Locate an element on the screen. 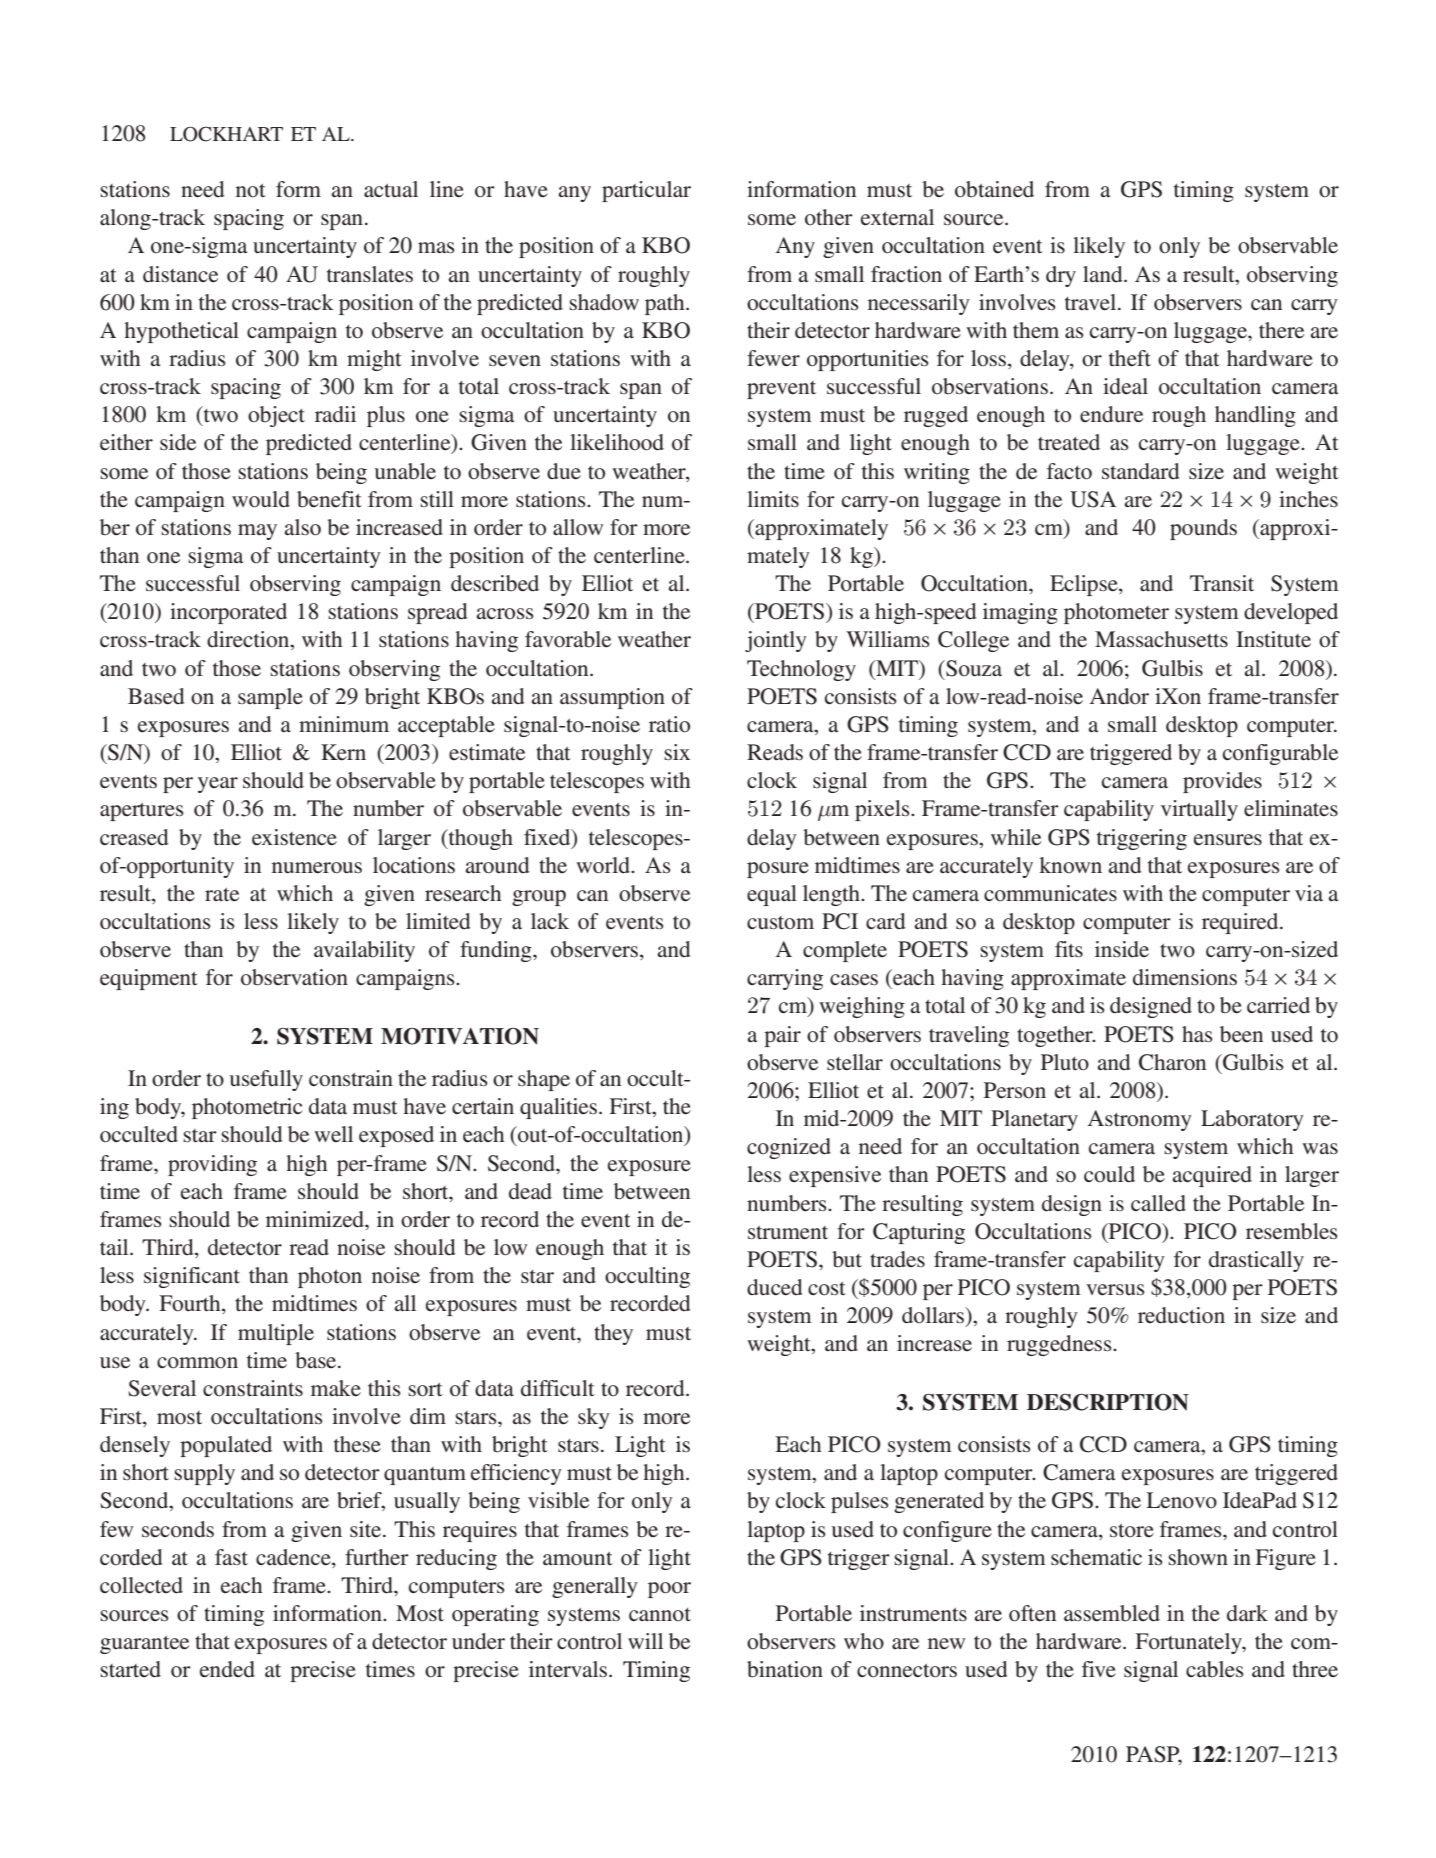  expensive is located at coordinates (835, 1176).
